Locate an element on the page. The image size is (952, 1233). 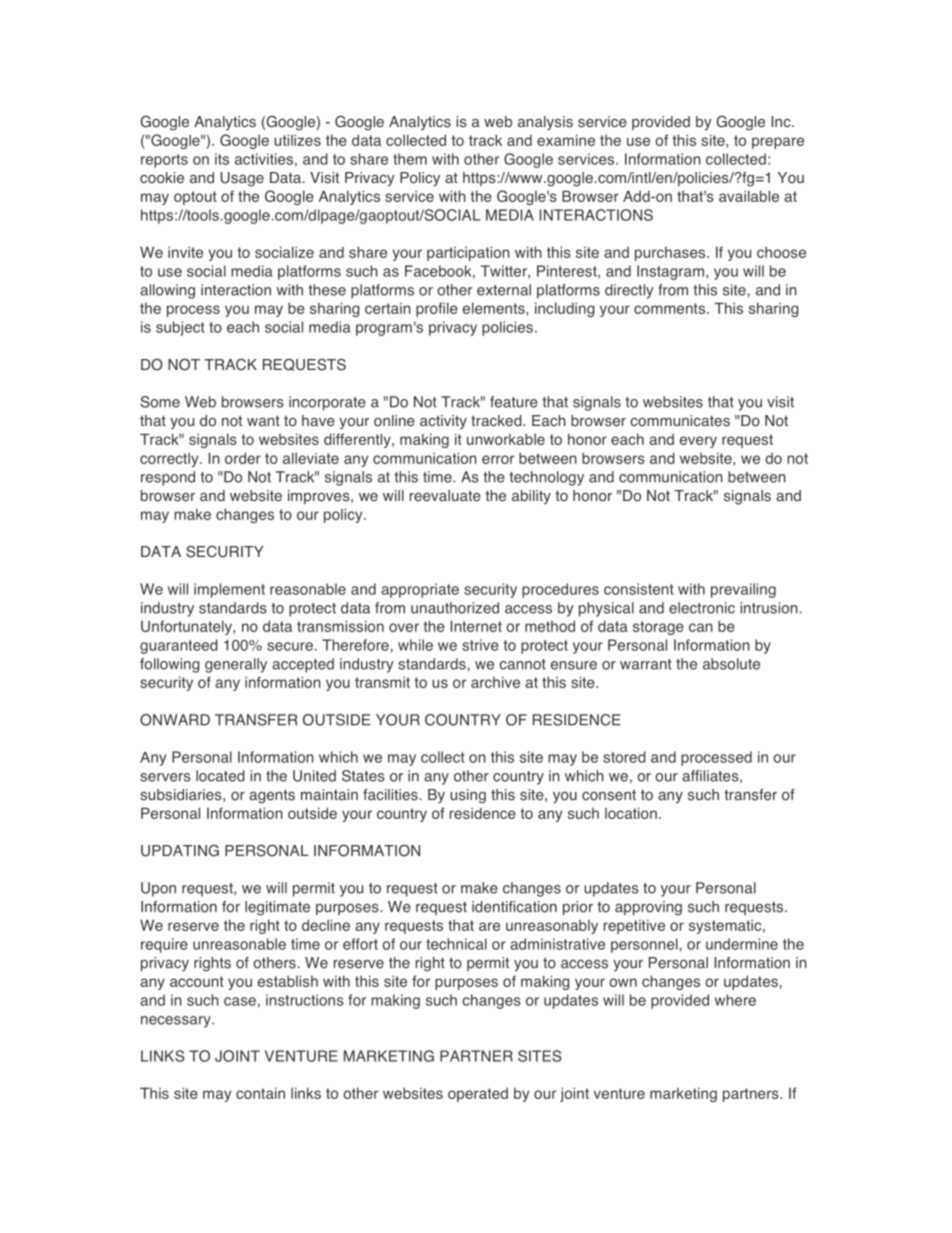
operated is located at coordinates (478, 1095).
